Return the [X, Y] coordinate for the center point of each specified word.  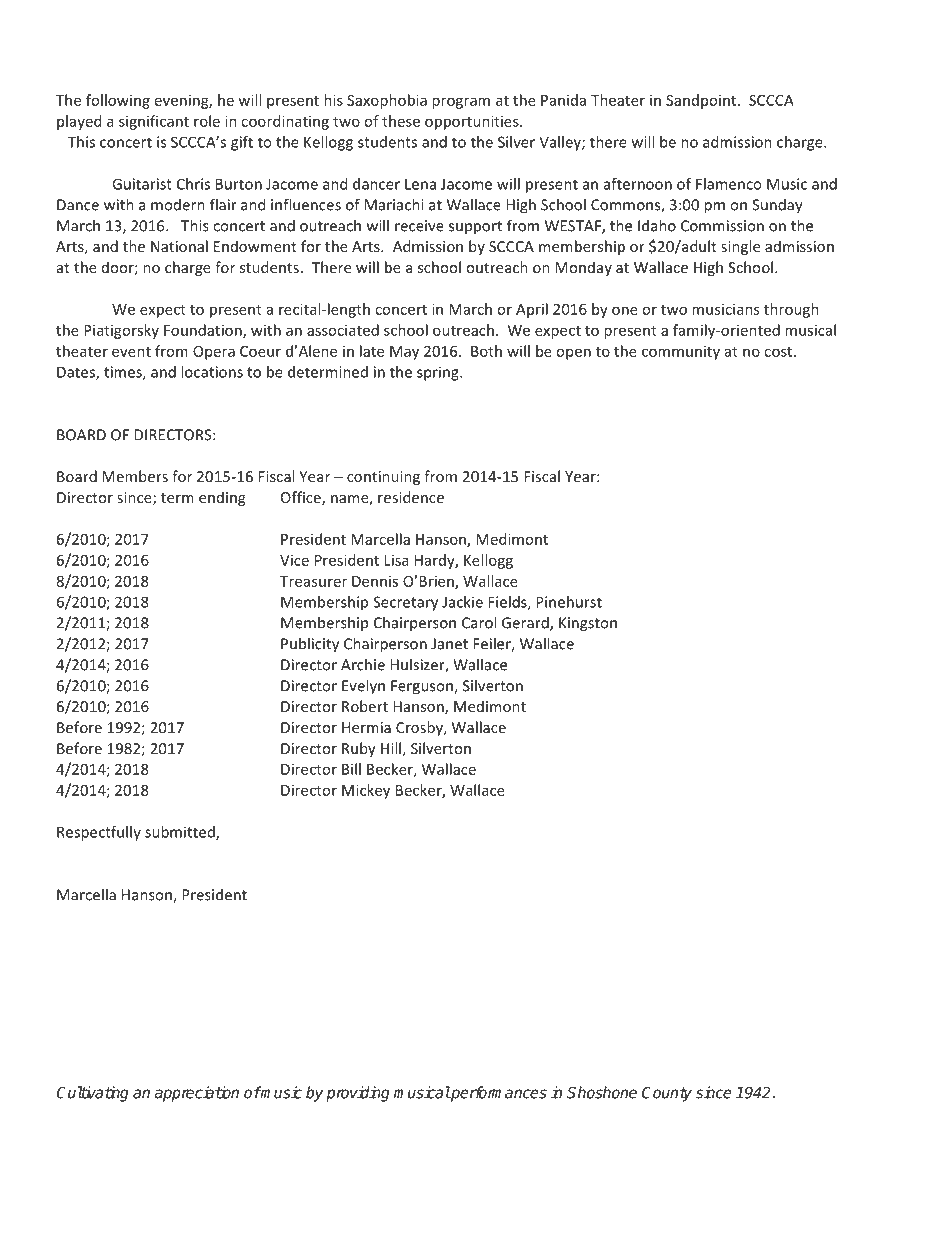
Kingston [588, 624]
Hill [391, 748]
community [681, 353]
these [401, 121]
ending [222, 498]
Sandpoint [702, 101]
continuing [383, 478]
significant [154, 122]
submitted [181, 833]
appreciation [197, 1094]
